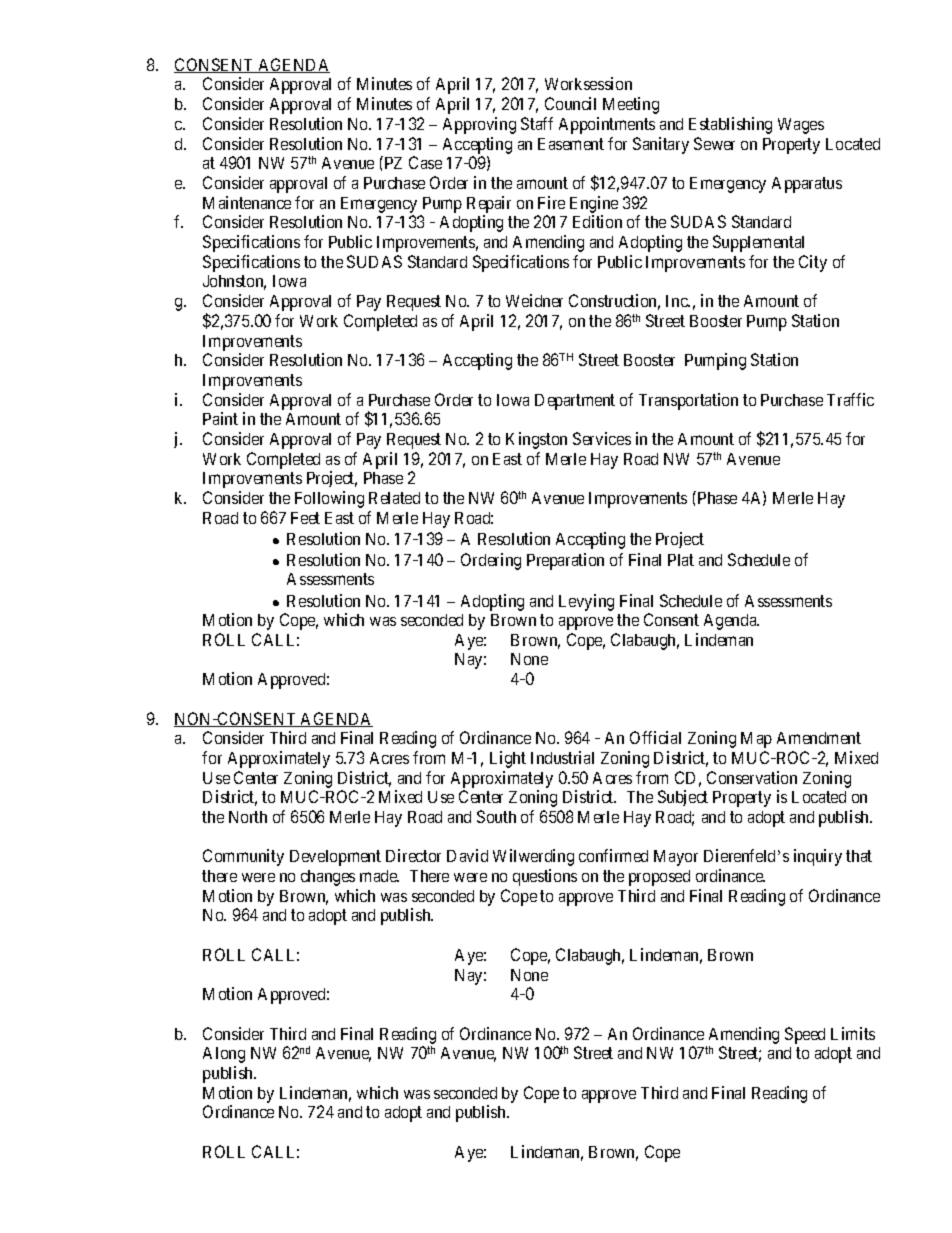  Describe the element at coordinates (681, 560) in the screenshot. I see `Plat` at that location.
